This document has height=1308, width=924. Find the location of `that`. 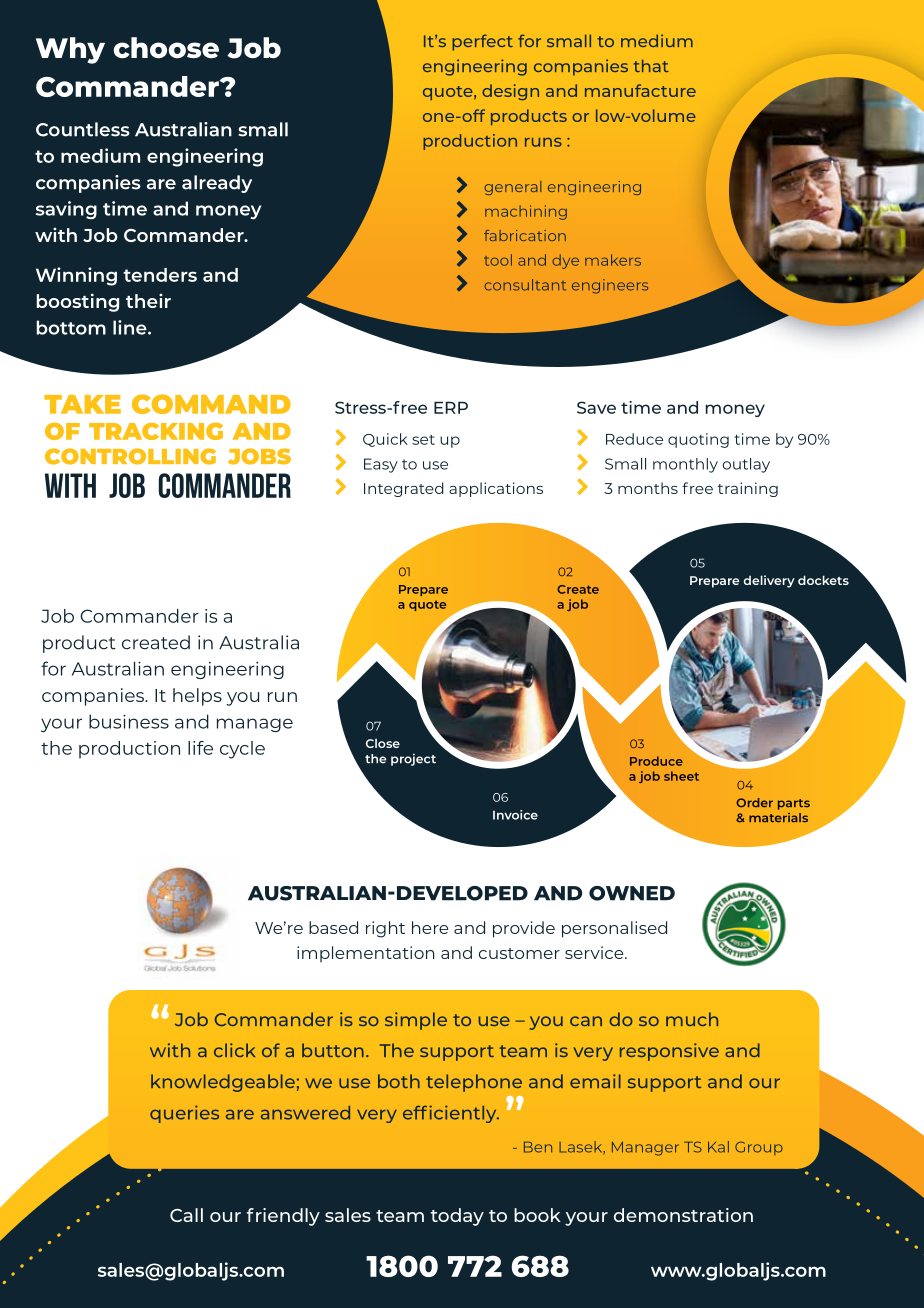

that is located at coordinates (651, 65).
